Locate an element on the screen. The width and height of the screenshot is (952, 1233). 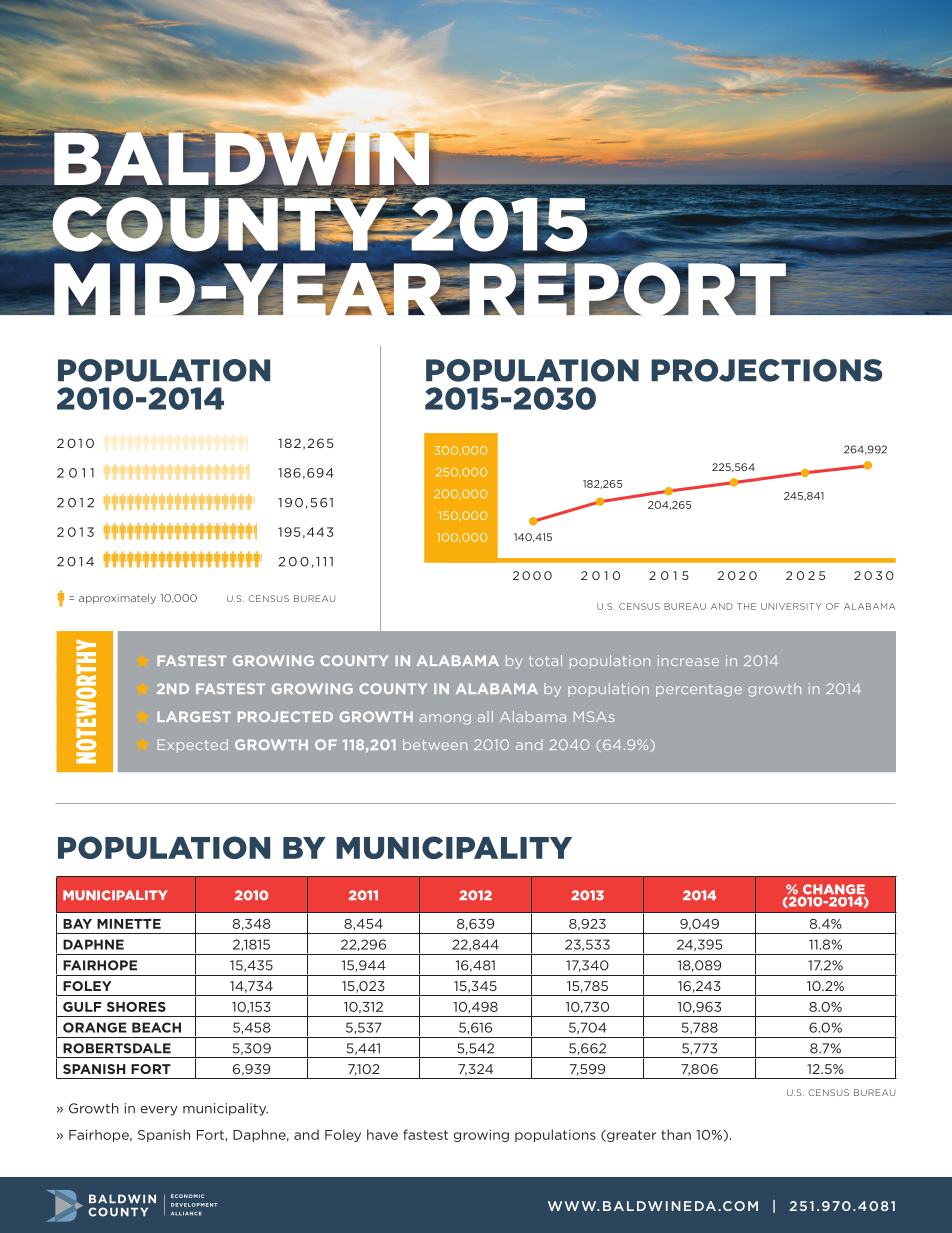
all is located at coordinates (485, 716).
